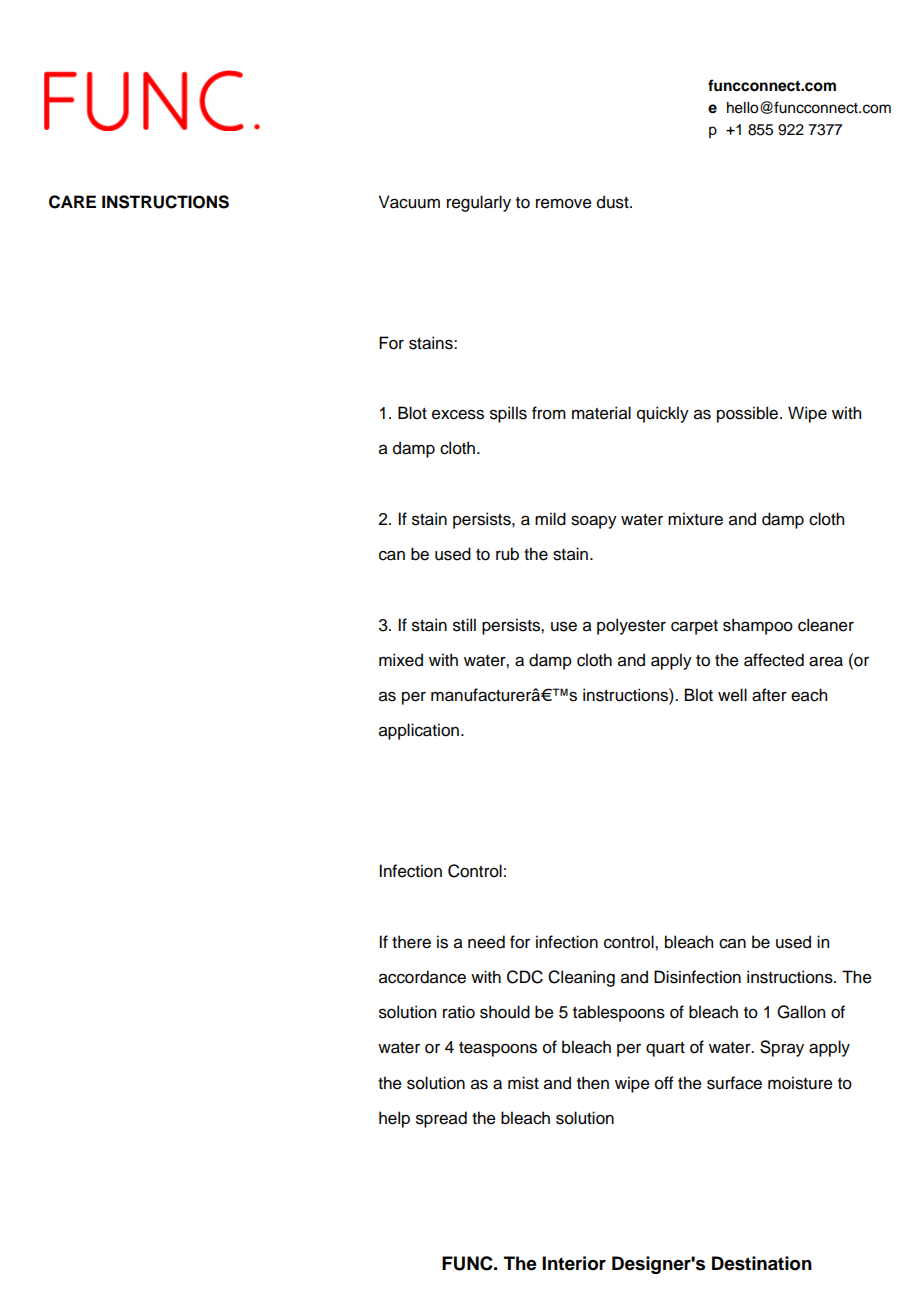 This screenshot has width=924, height=1308. I want to click on help, so click(394, 1119).
